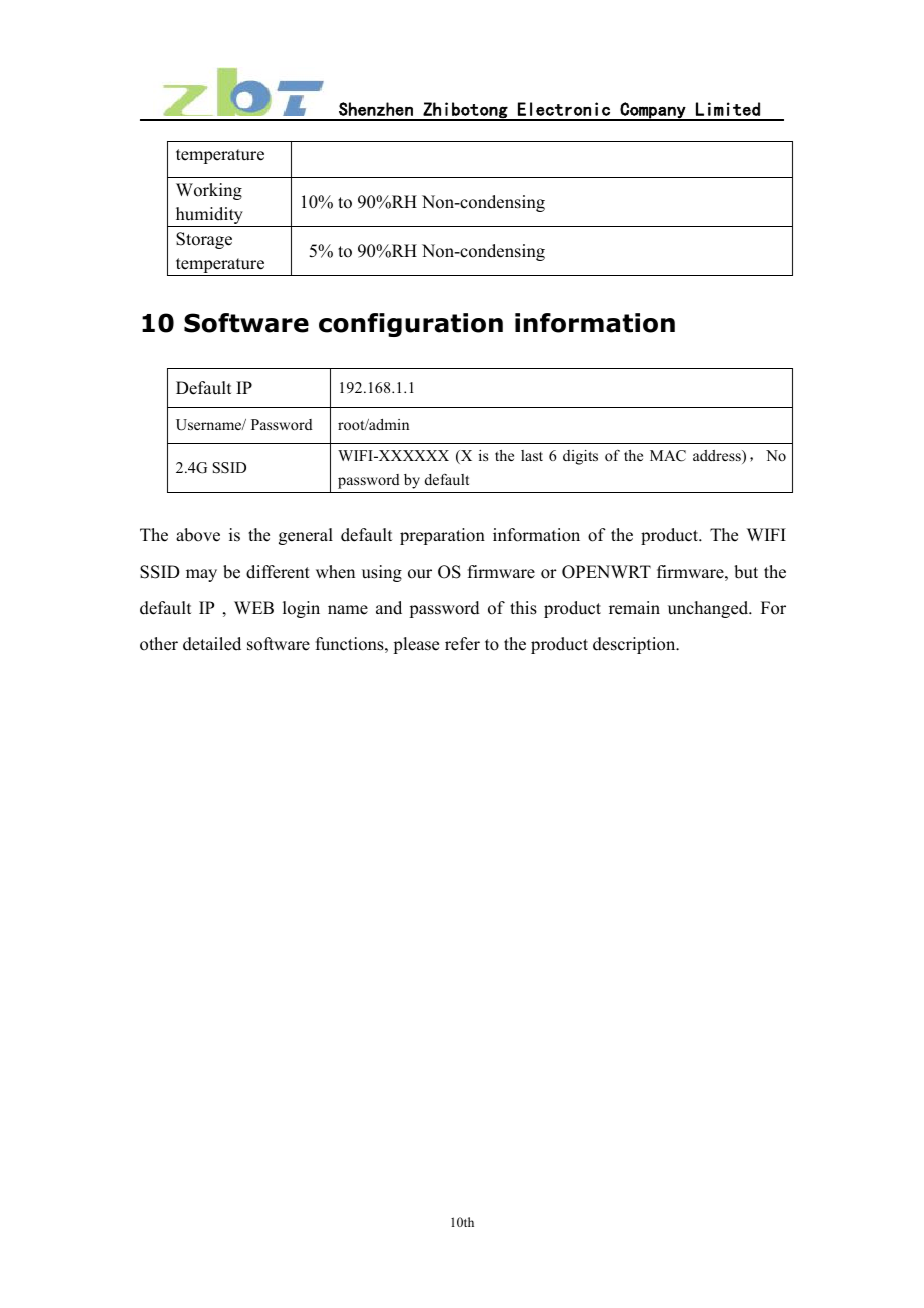  What do you see at coordinates (606, 572) in the screenshot?
I see `OPENWRT` at bounding box center [606, 572].
